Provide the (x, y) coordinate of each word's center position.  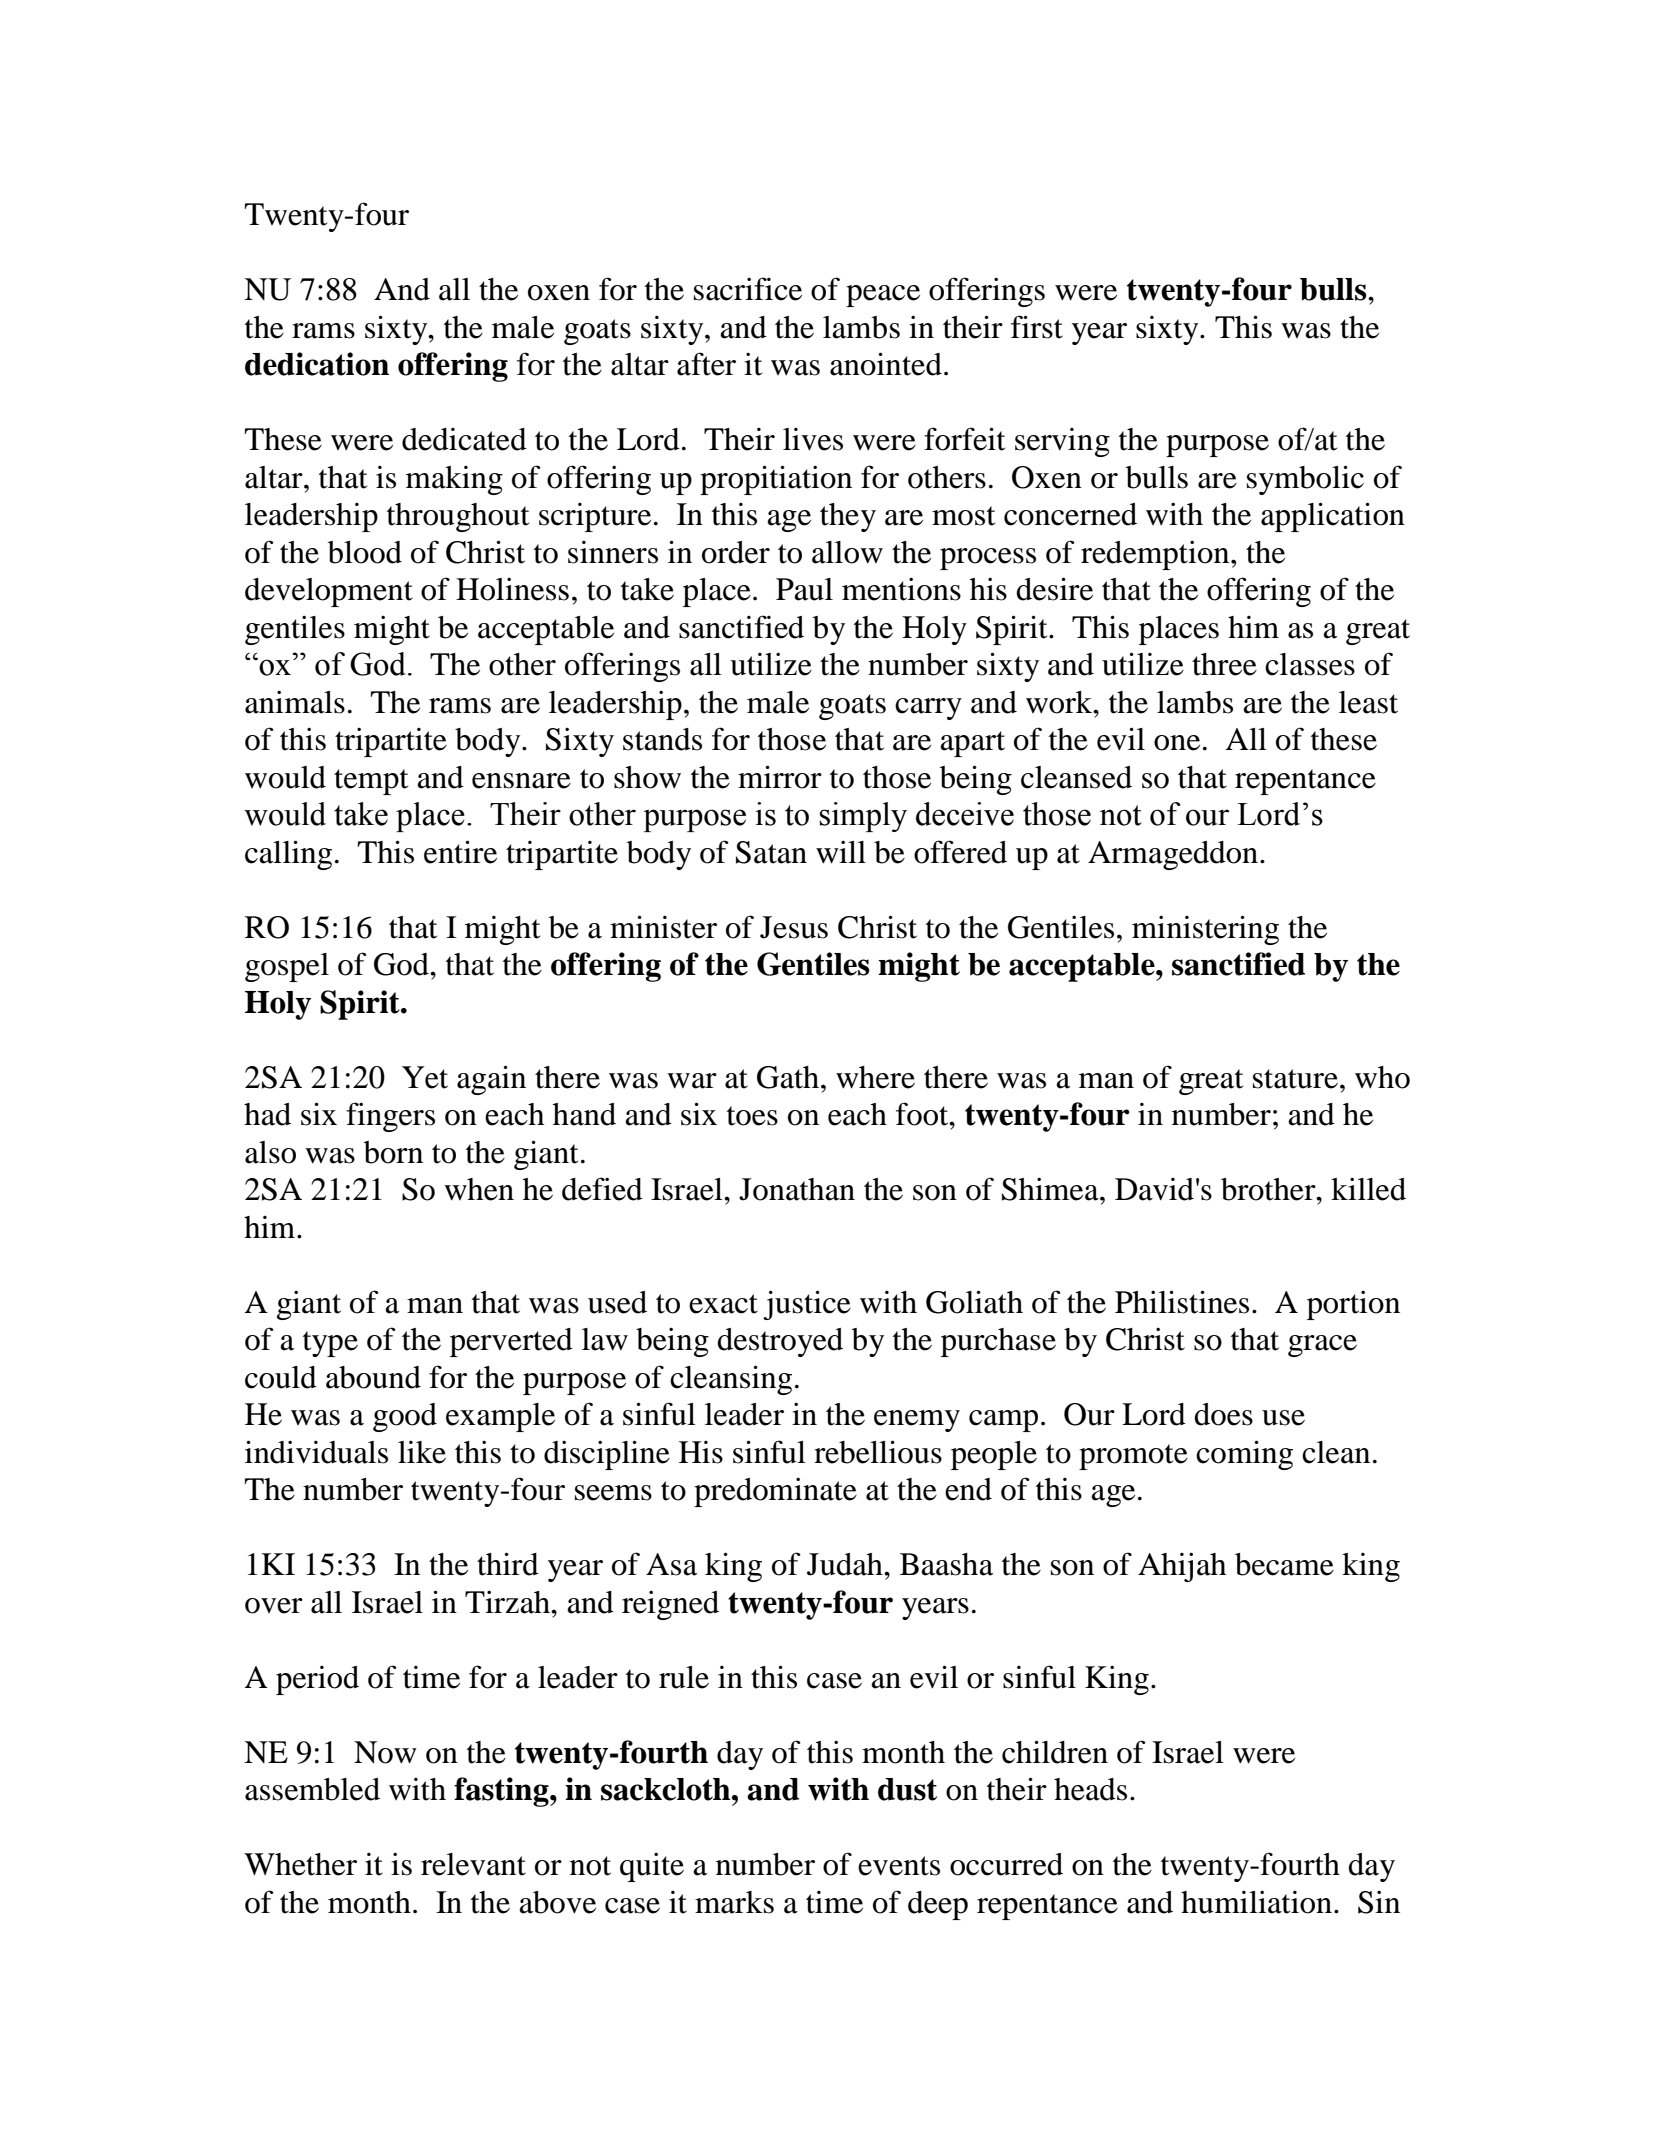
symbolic (1305, 480)
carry (928, 709)
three (1224, 664)
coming (1244, 1455)
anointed (886, 364)
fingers (390, 1117)
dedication (317, 364)
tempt (371, 782)
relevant (473, 1864)
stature (1295, 1079)
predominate (775, 1492)
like (422, 1452)
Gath (788, 1077)
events (899, 1866)
